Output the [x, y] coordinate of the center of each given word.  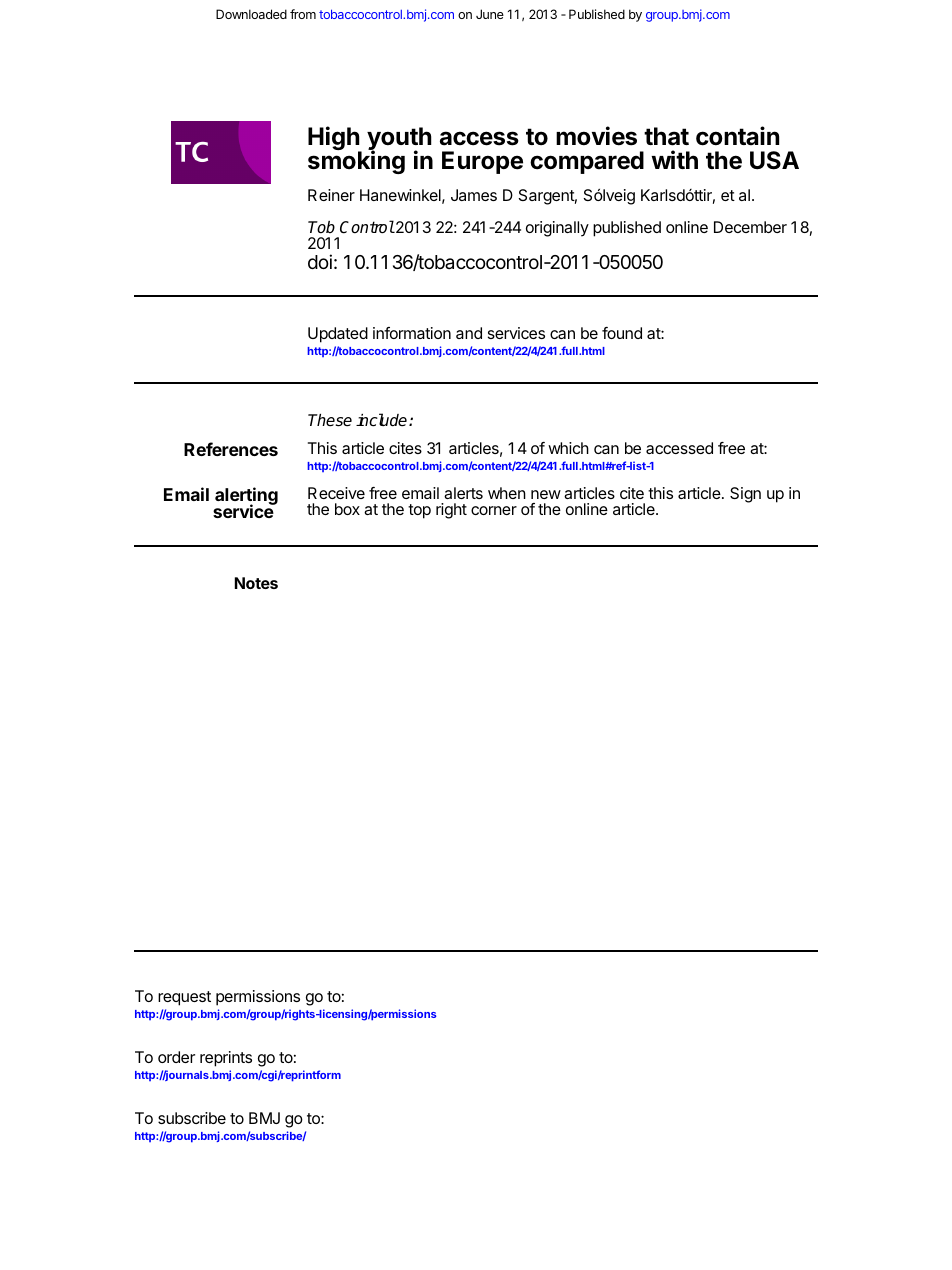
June [490, 14]
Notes [256, 583]
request [184, 998]
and [469, 333]
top [419, 511]
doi [320, 261]
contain [737, 136]
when [507, 493]
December [750, 227]
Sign [745, 495]
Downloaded [251, 14]
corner [494, 510]
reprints [226, 1059]
